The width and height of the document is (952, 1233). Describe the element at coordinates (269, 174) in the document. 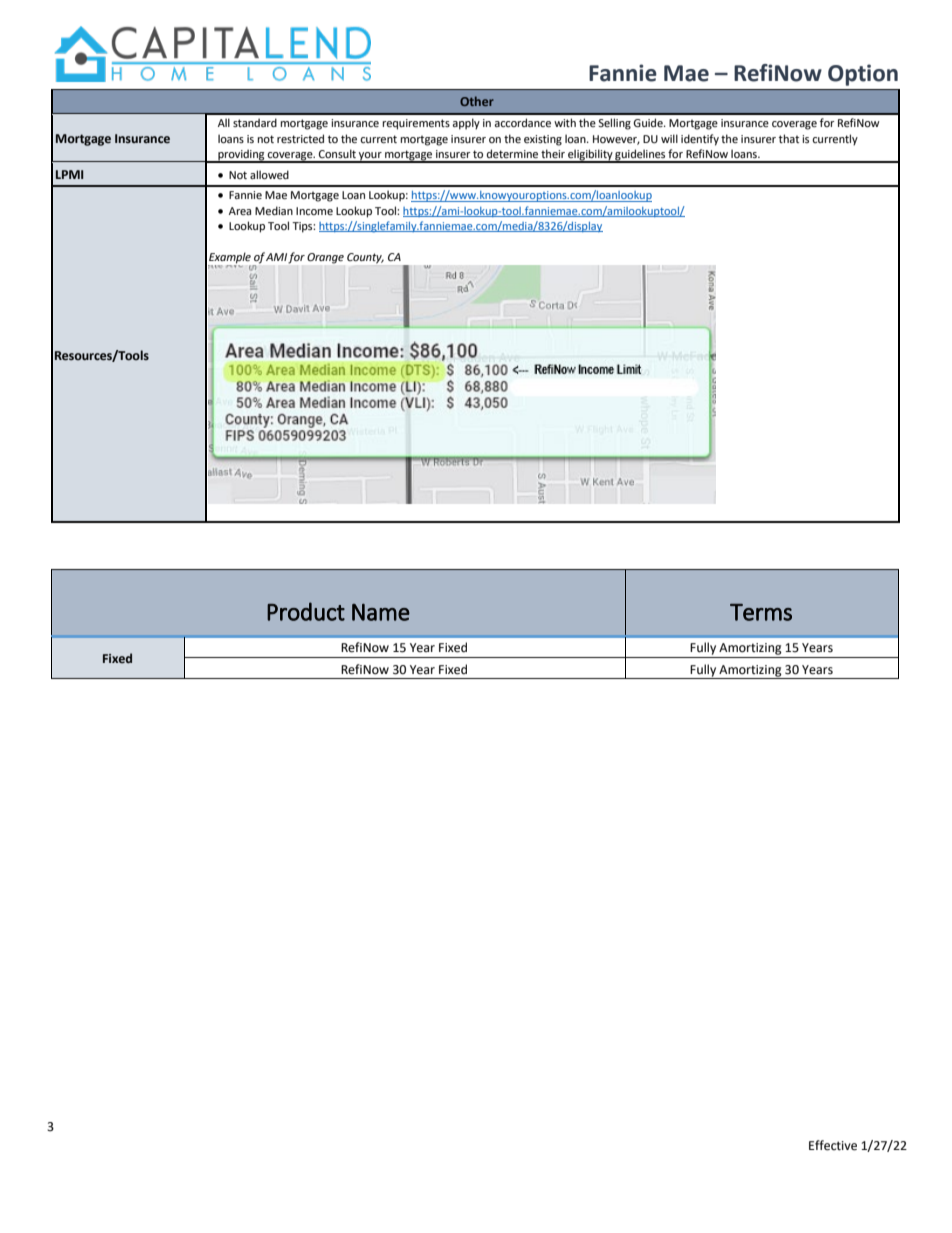

I see `allowed` at that location.
